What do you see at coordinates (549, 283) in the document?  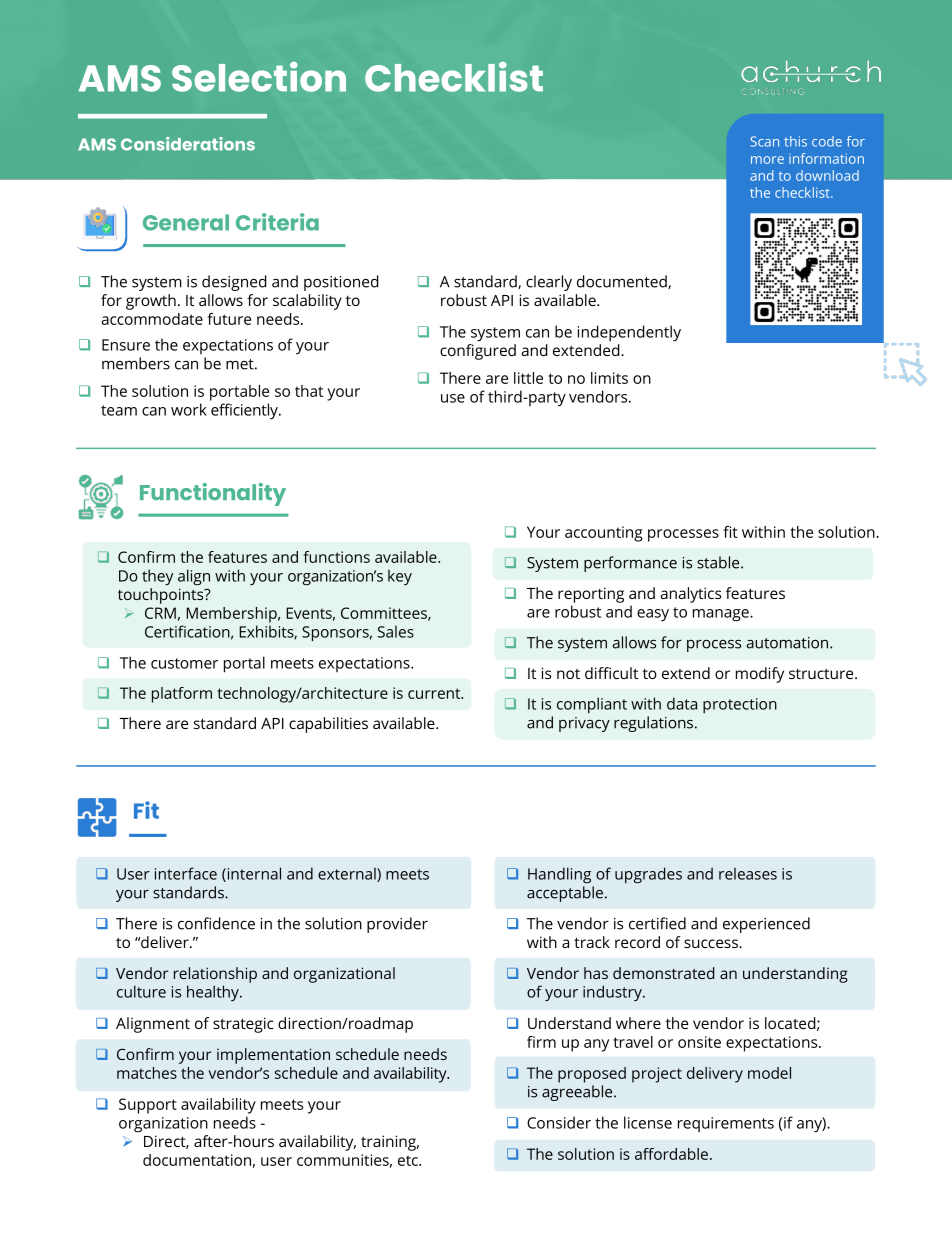 I see `clearly` at bounding box center [549, 283].
